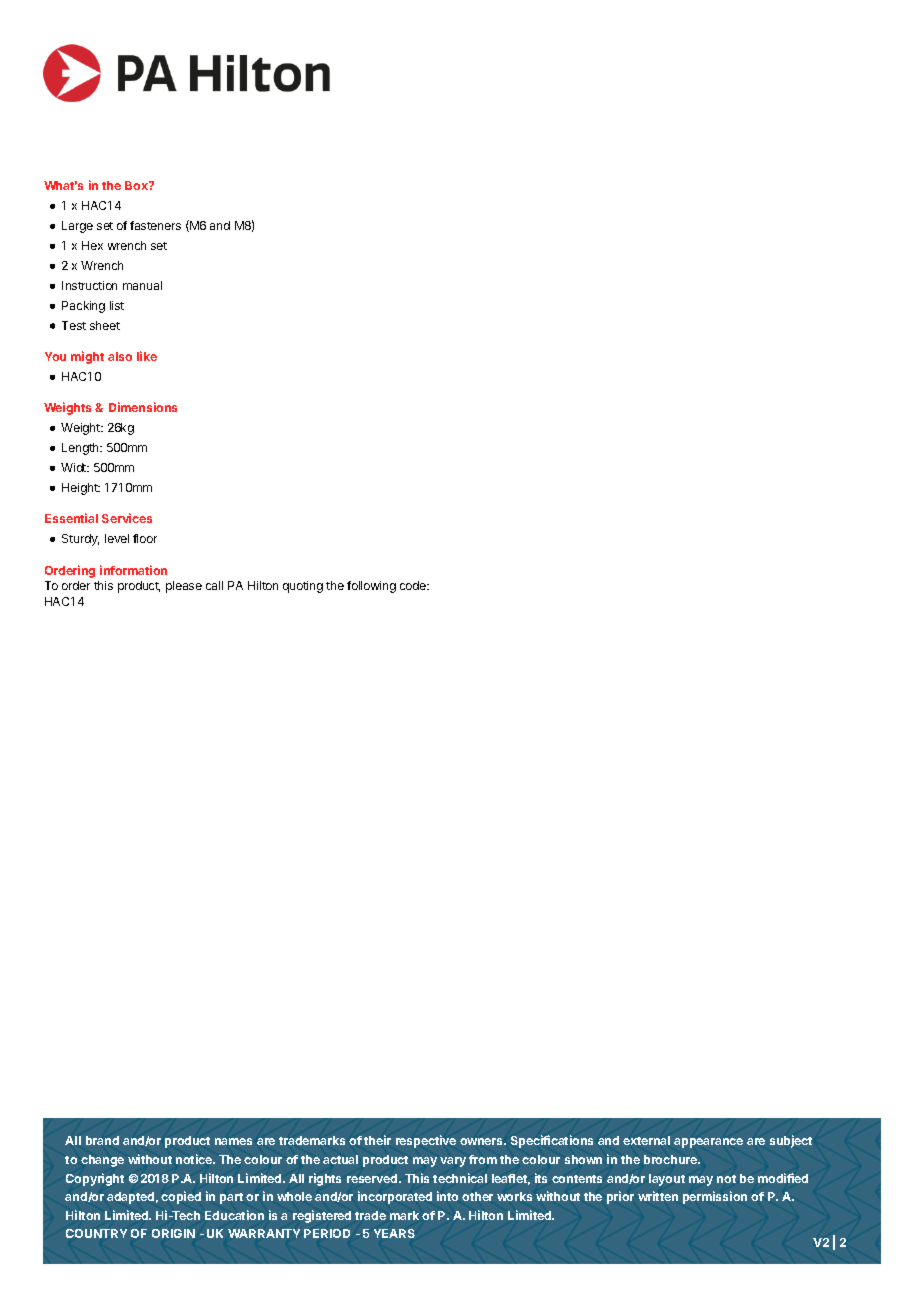  I want to click on copied, so click(181, 1197).
